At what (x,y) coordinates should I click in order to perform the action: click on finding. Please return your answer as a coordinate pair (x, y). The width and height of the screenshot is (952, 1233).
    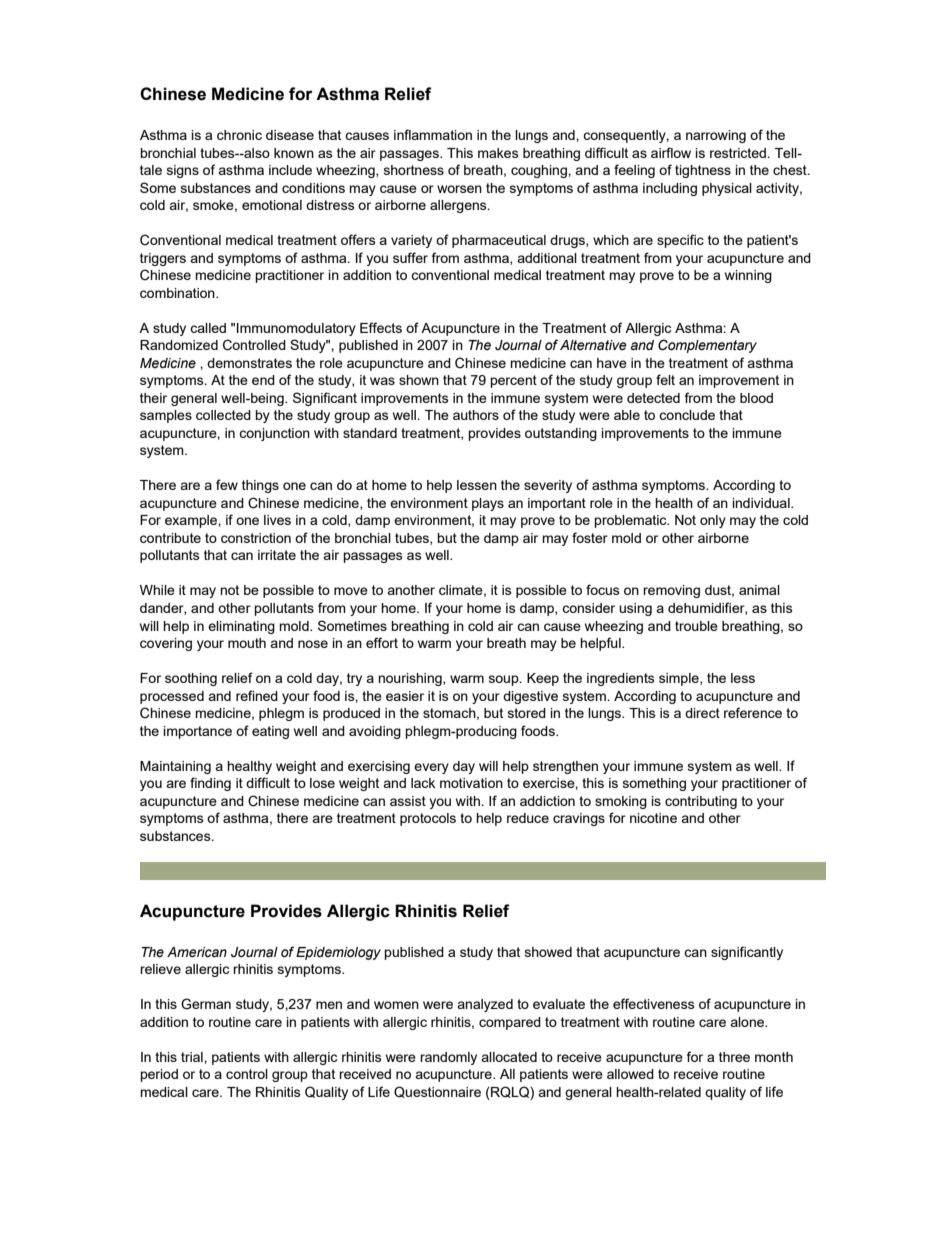
    Looking at the image, I should click on (210, 784).
